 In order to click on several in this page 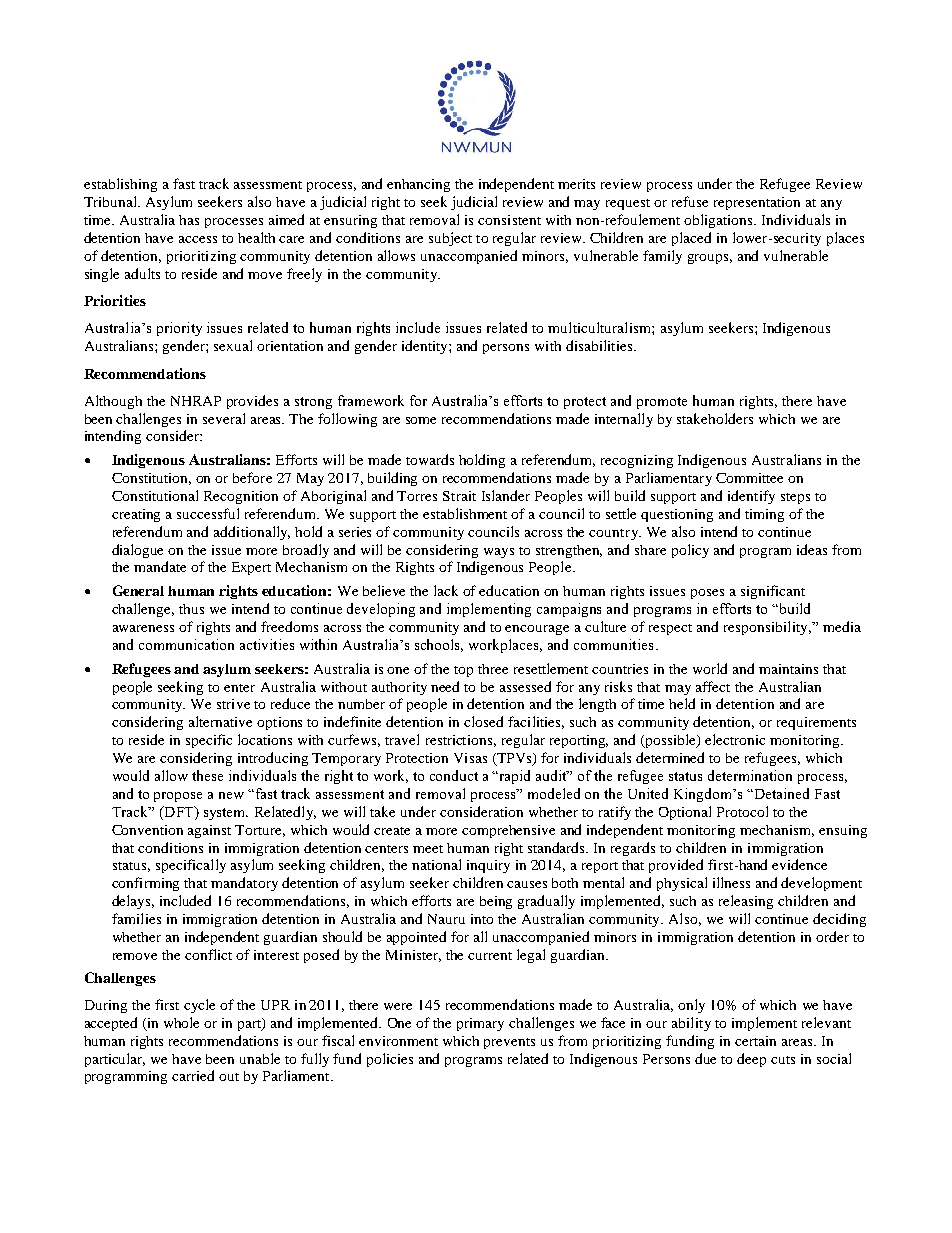, I will do `click(224, 418)`.
